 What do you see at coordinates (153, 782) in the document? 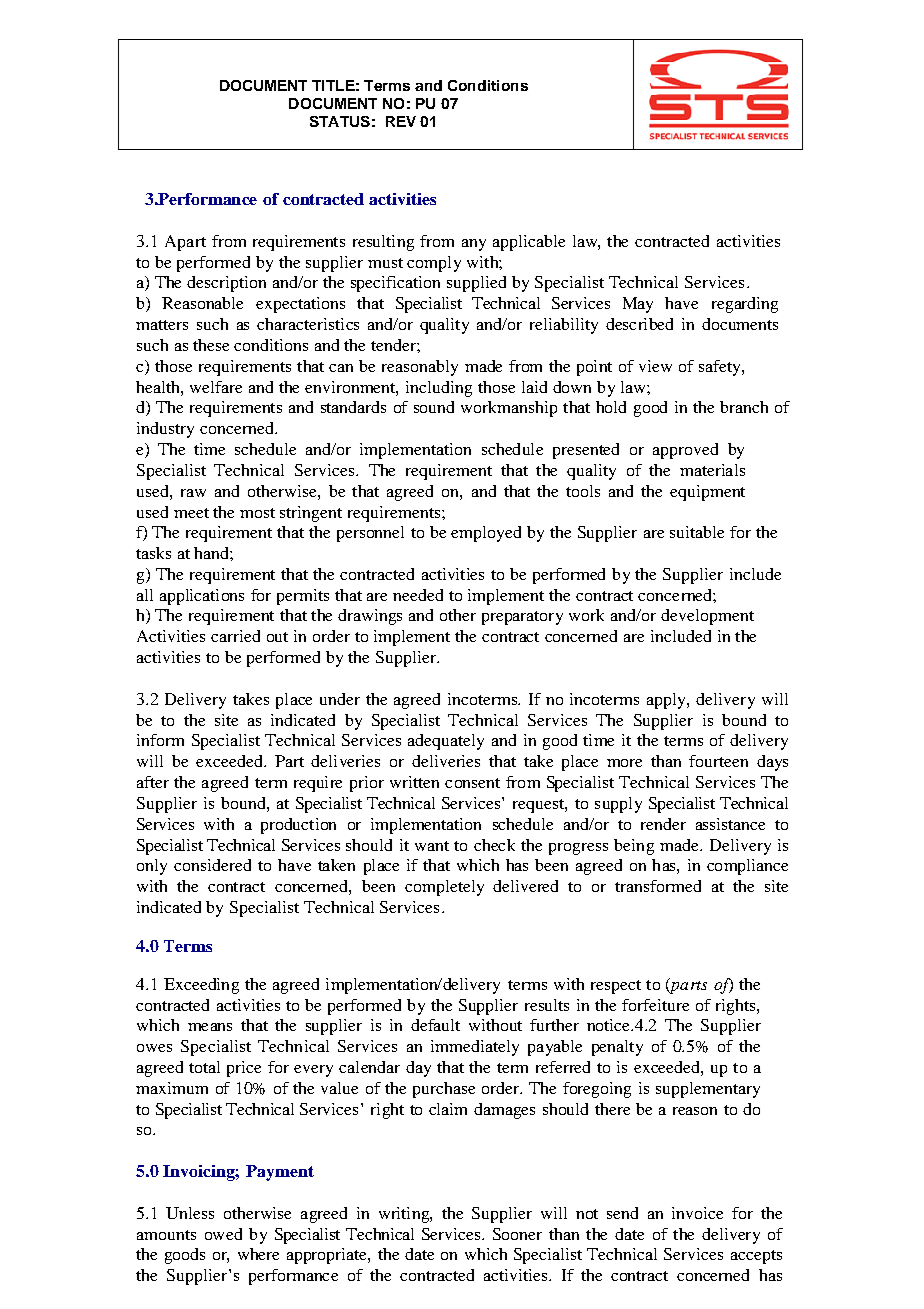
I see `after` at bounding box center [153, 782].
